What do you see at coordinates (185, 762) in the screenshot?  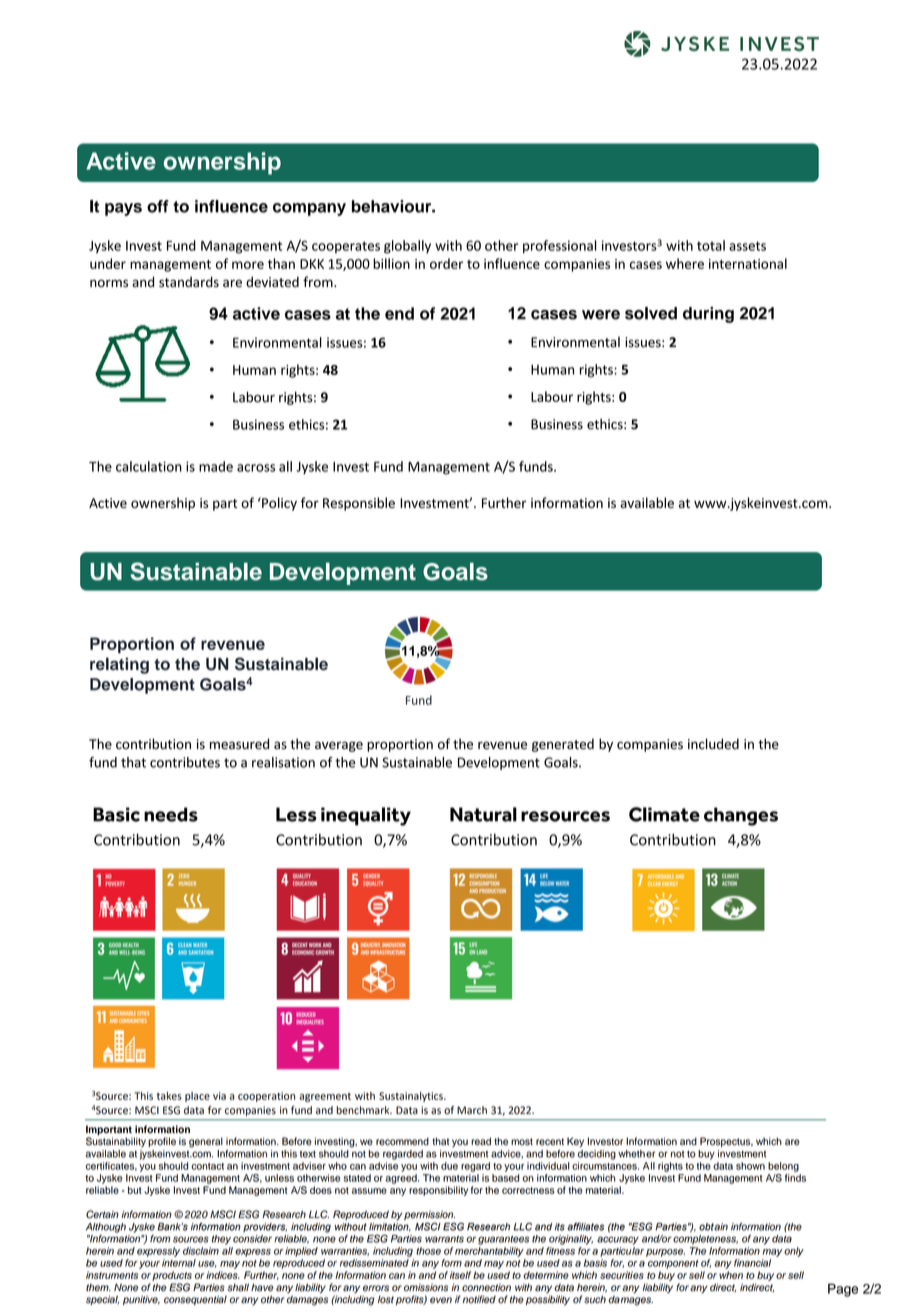 I see `contributes` at bounding box center [185, 762].
